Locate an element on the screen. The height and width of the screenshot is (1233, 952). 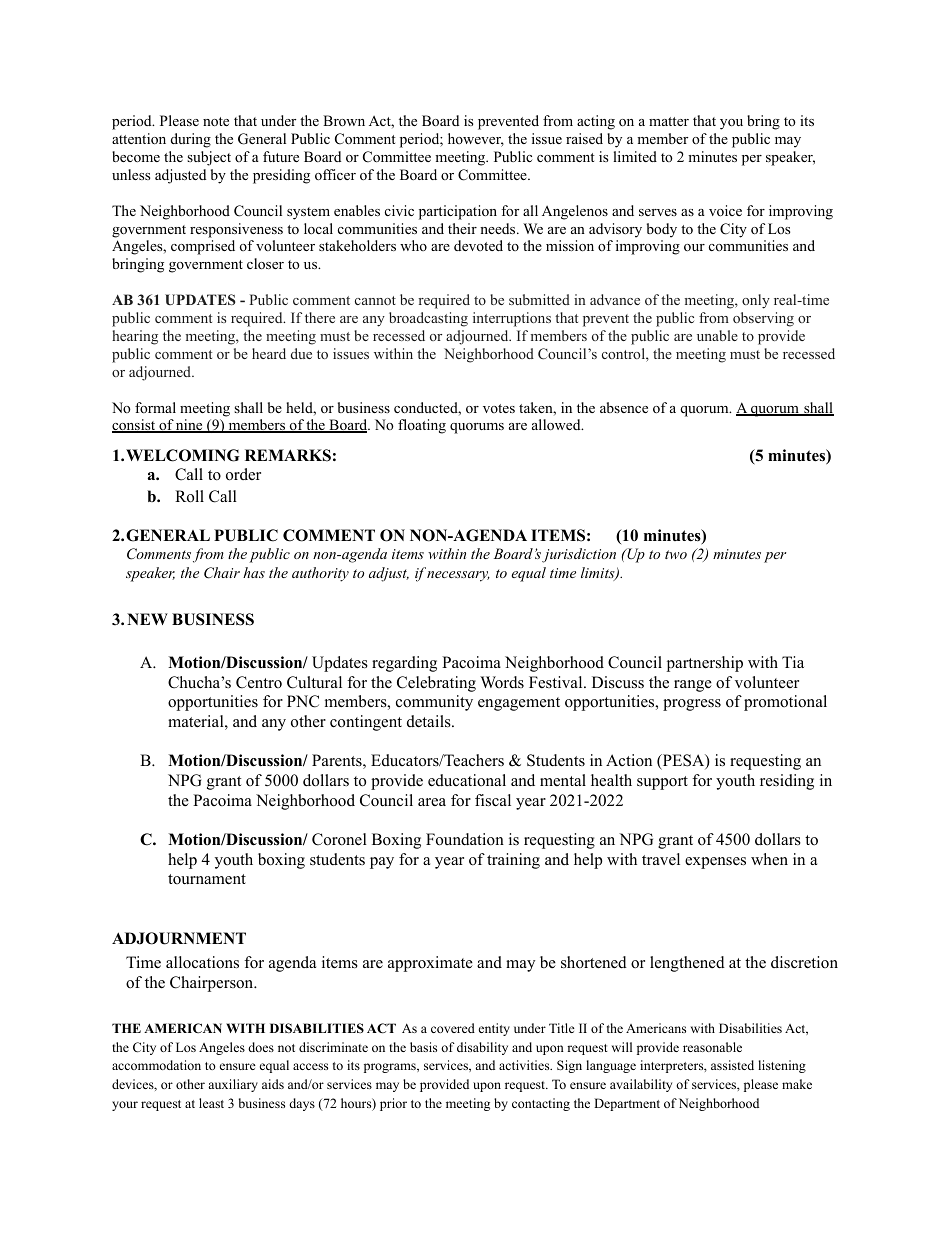
disability is located at coordinates (482, 1048).
